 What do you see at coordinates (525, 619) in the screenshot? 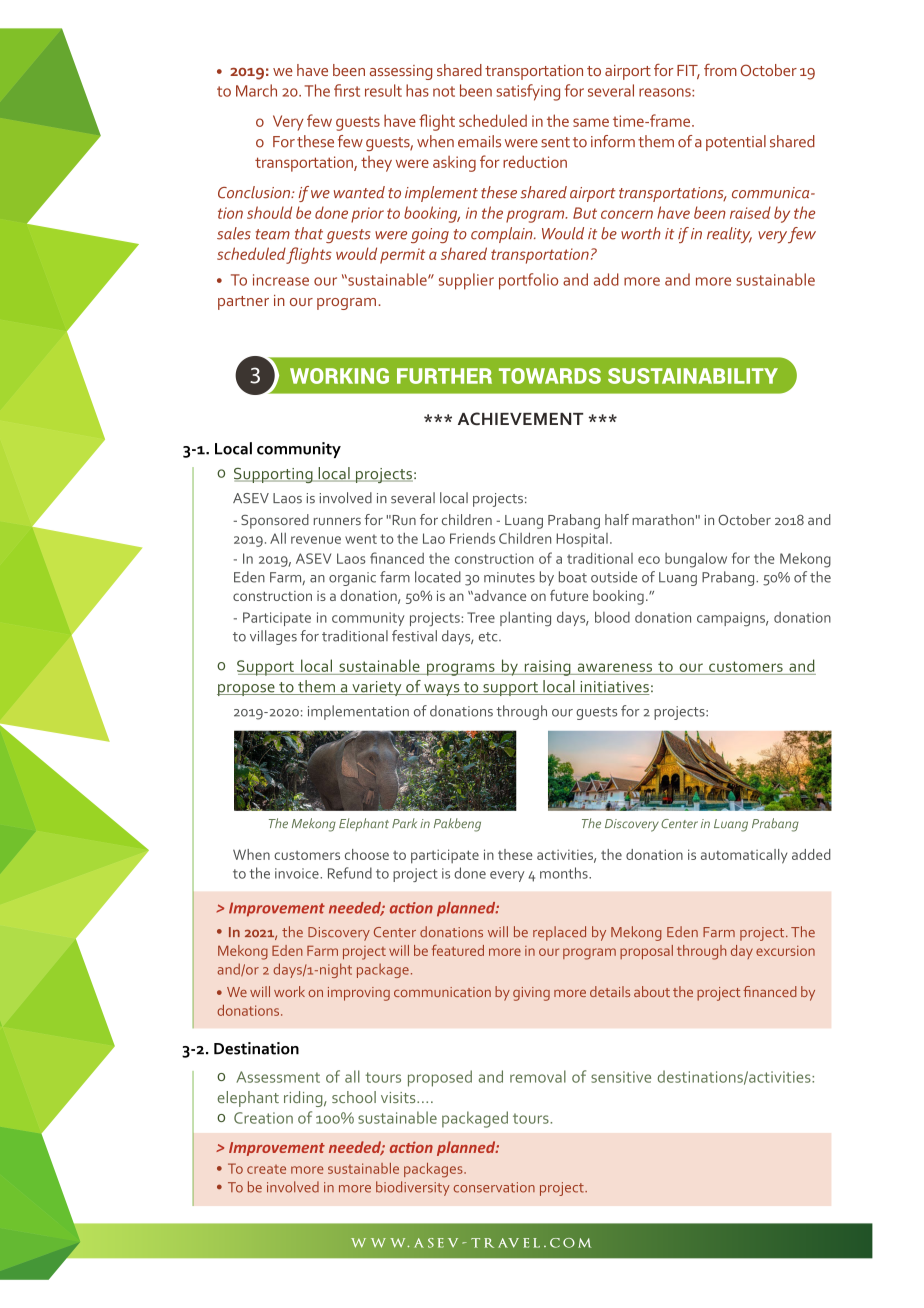
I see `planting` at bounding box center [525, 619].
